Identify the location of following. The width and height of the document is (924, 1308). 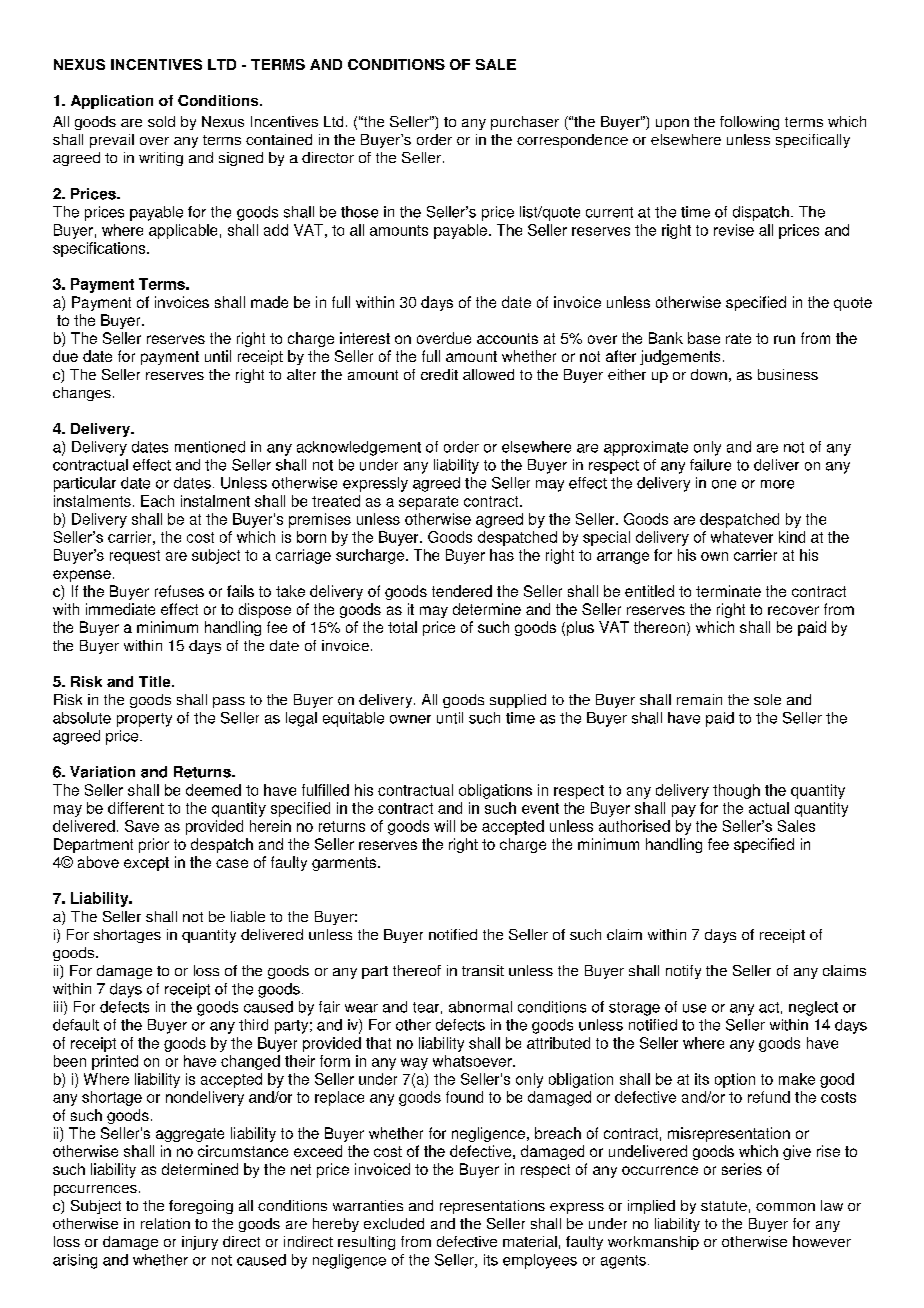
(749, 123).
